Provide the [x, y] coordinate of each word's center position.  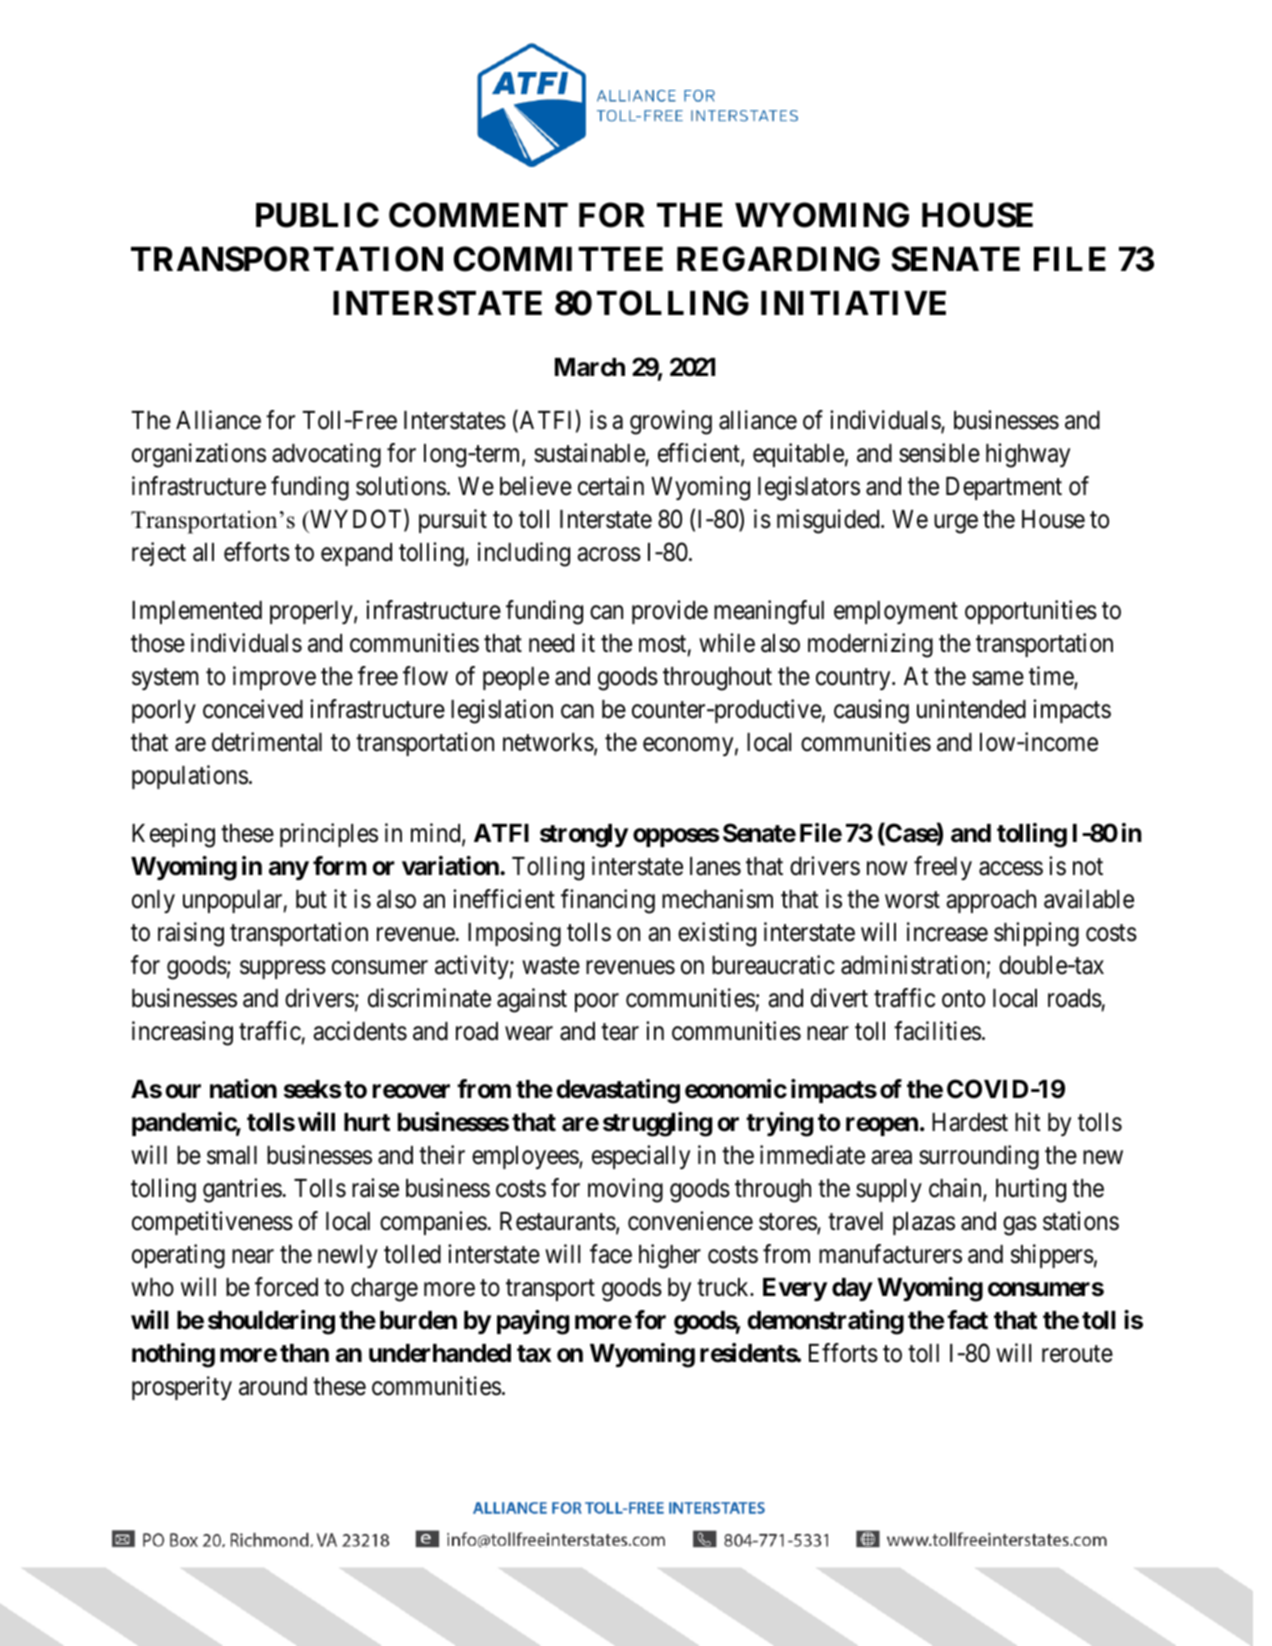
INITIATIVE [853, 303]
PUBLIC [317, 215]
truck [724, 1287]
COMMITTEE [558, 259]
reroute [1077, 1354]
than [304, 1353]
